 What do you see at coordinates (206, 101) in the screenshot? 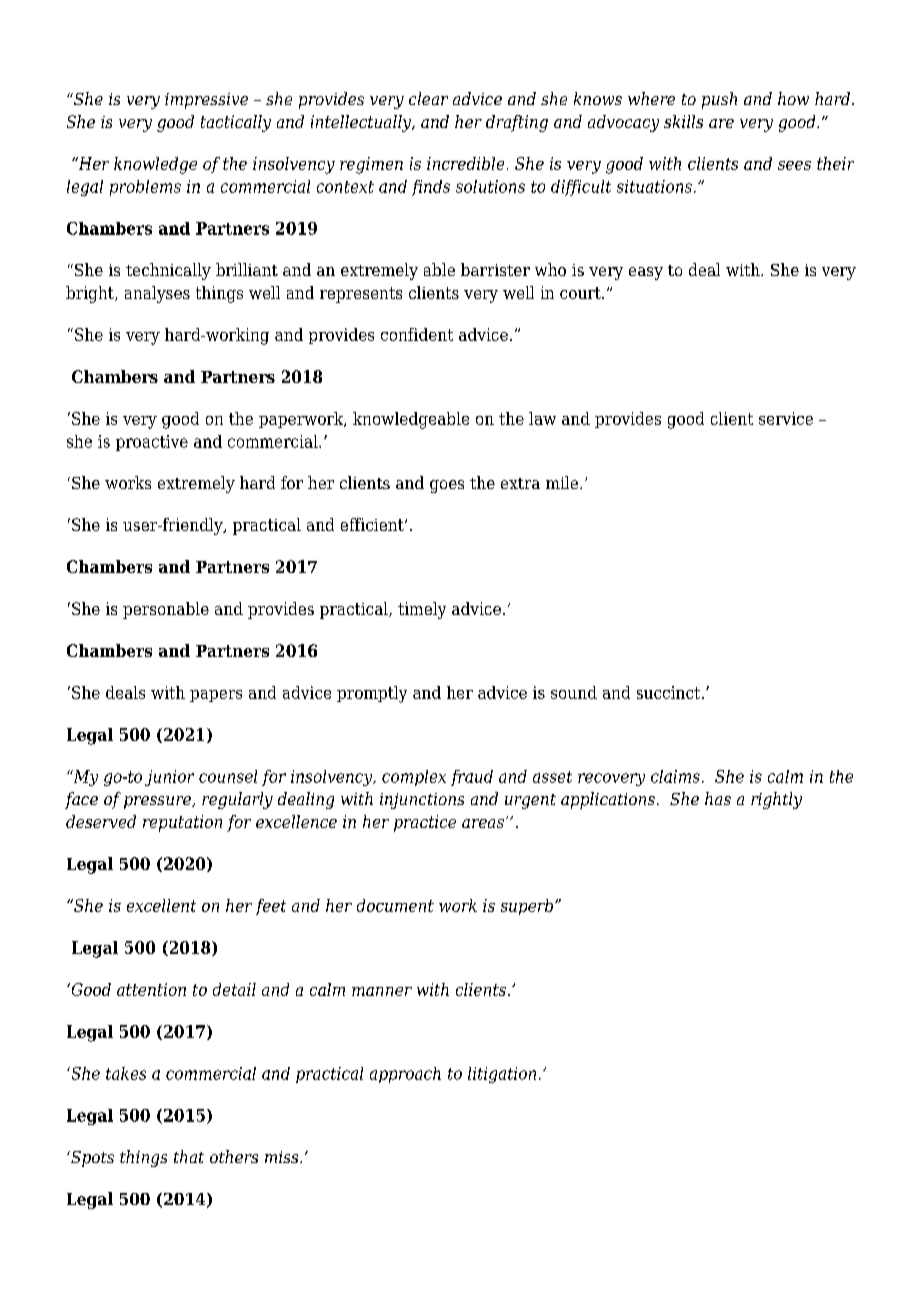
I see `impressive` at bounding box center [206, 101].
